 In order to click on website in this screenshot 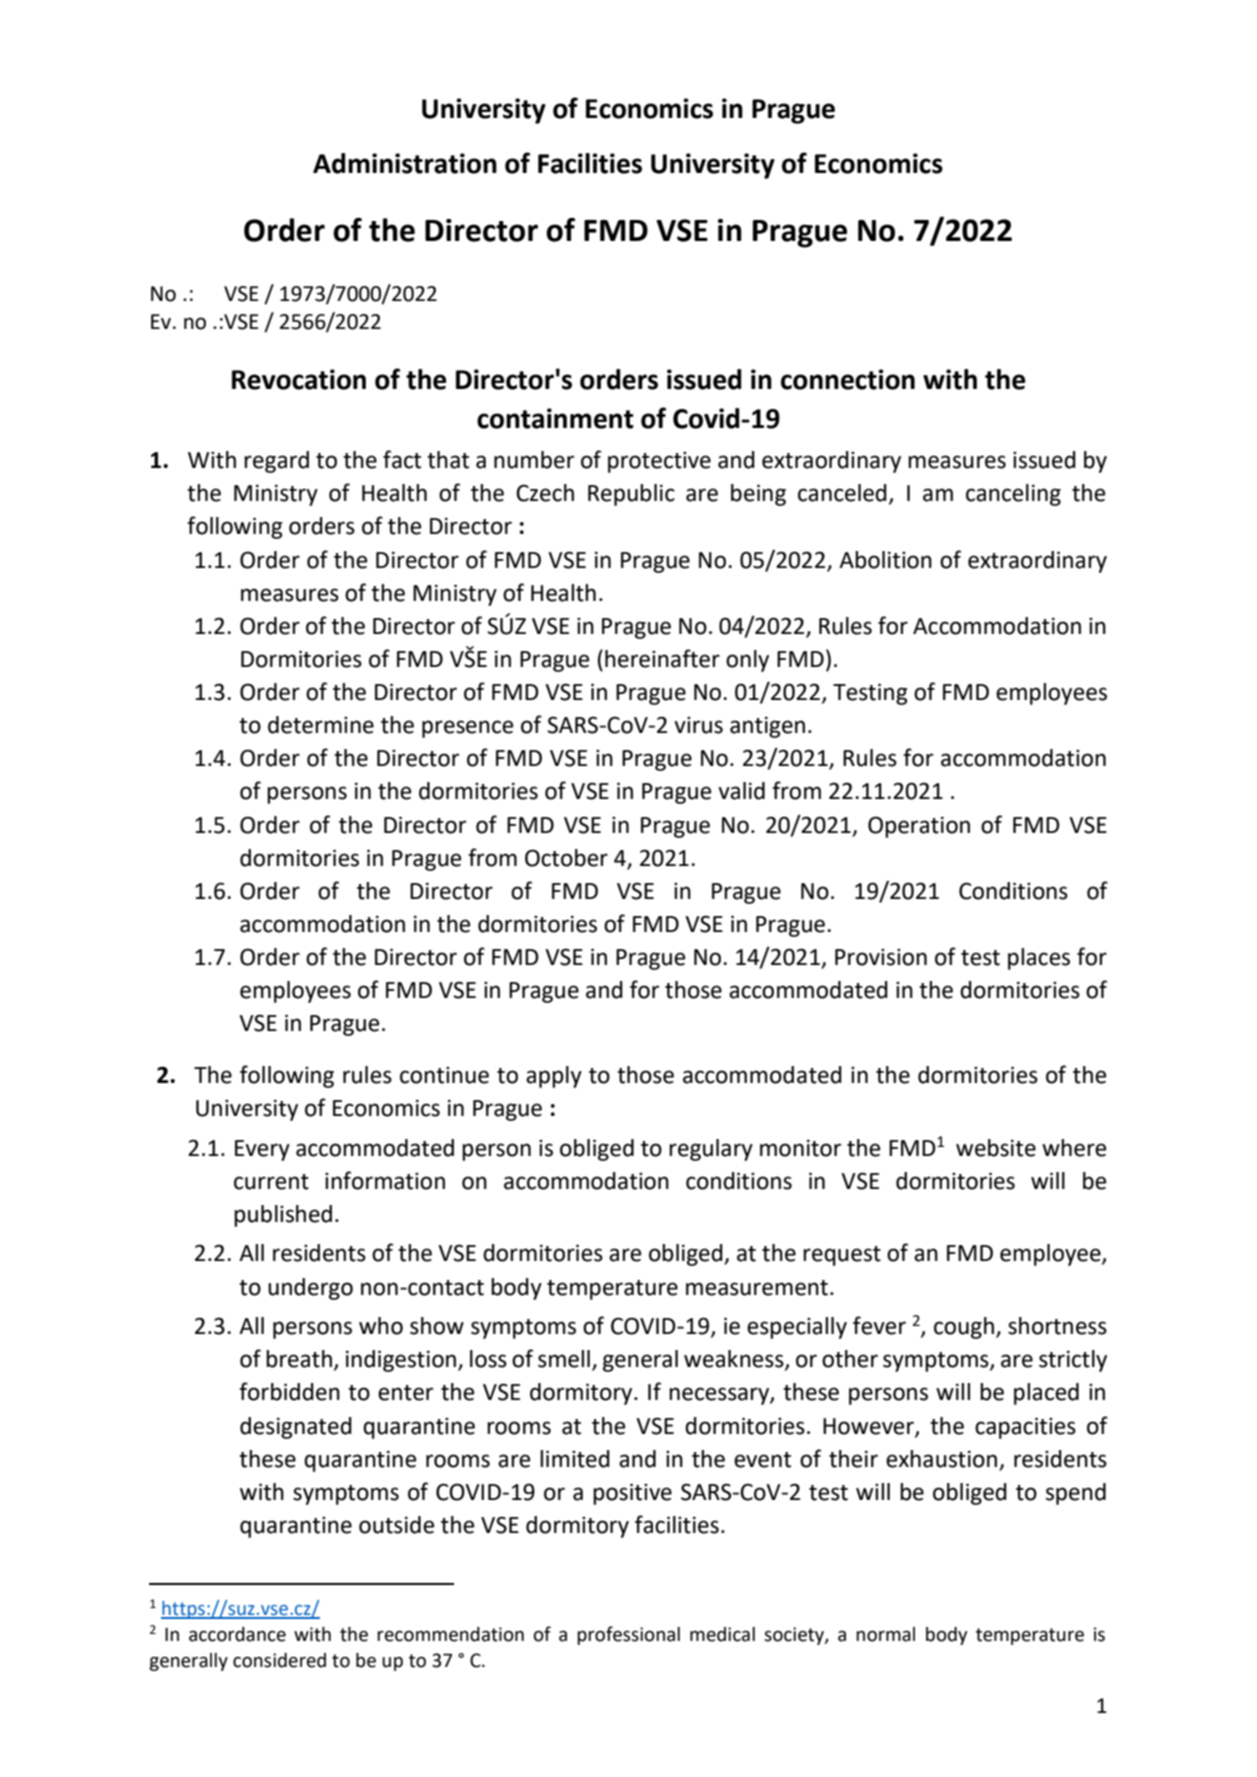, I will do `click(996, 1148)`.
